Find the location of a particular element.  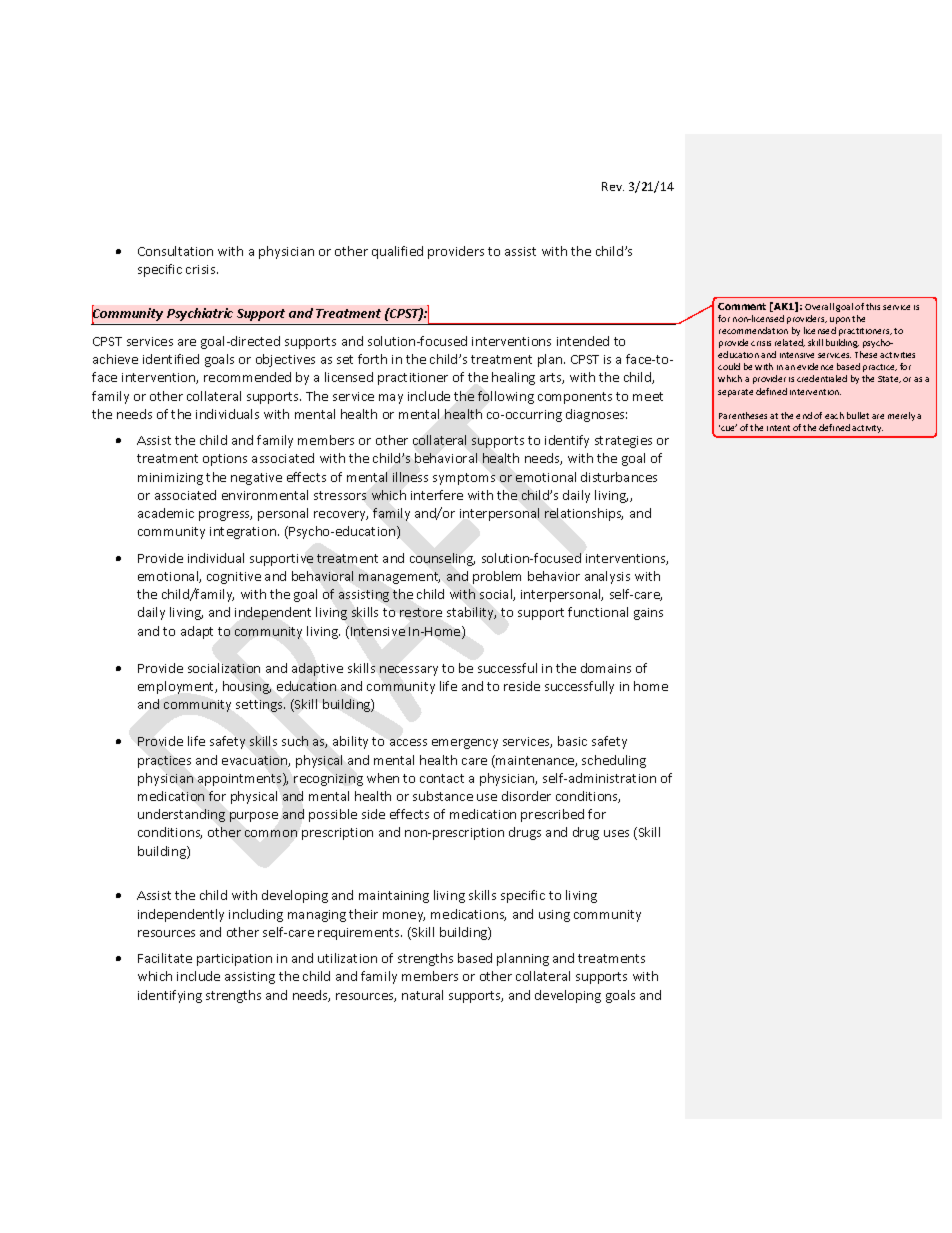

participation is located at coordinates (234, 960).
